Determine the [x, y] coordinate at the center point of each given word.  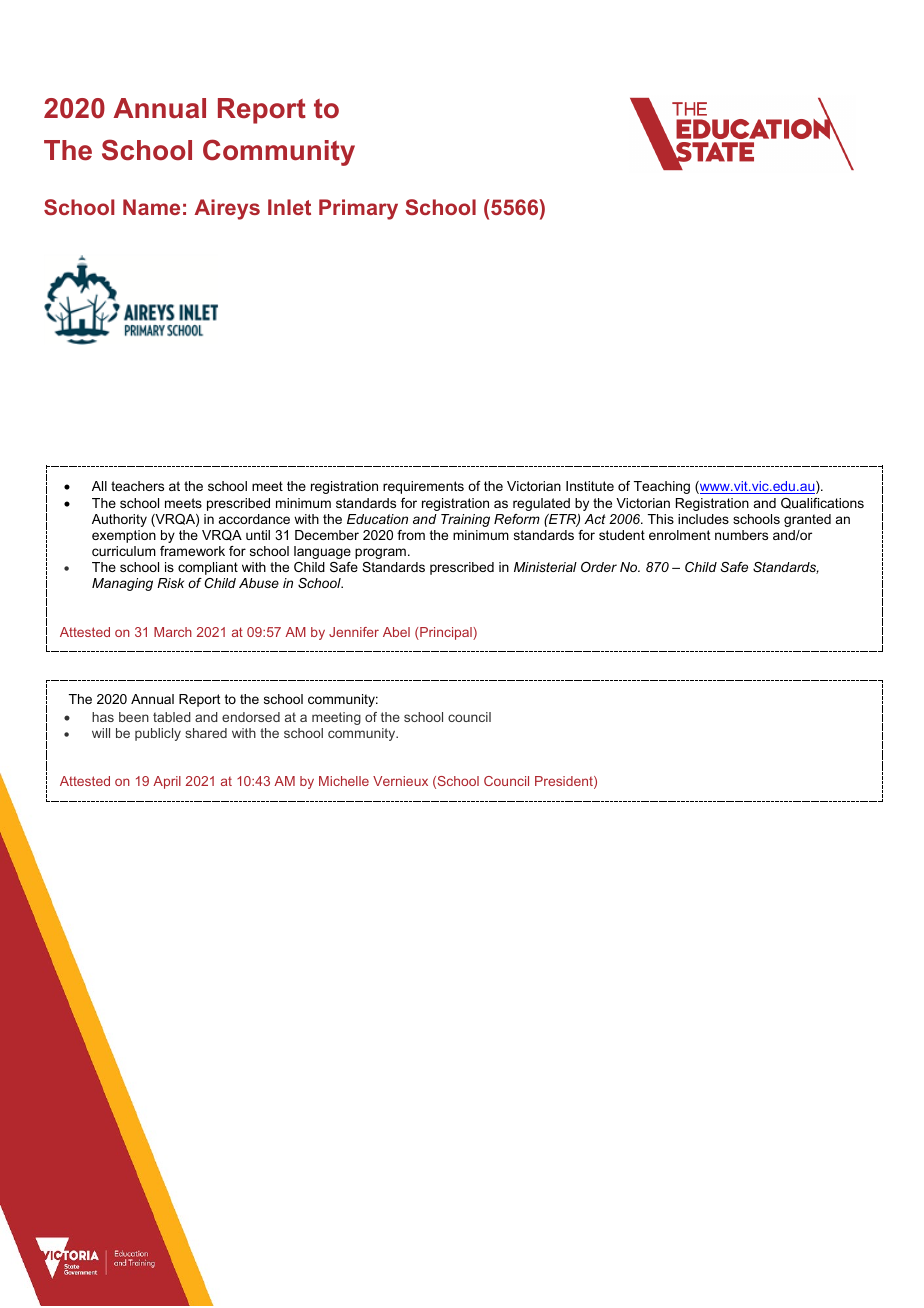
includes [703, 519]
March [173, 632]
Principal [446, 633]
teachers [137, 486]
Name [151, 207]
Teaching [662, 487]
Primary [358, 209]
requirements [423, 487]
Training [465, 520]
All [99, 486]
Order [599, 567]
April [167, 782]
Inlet [289, 207]
